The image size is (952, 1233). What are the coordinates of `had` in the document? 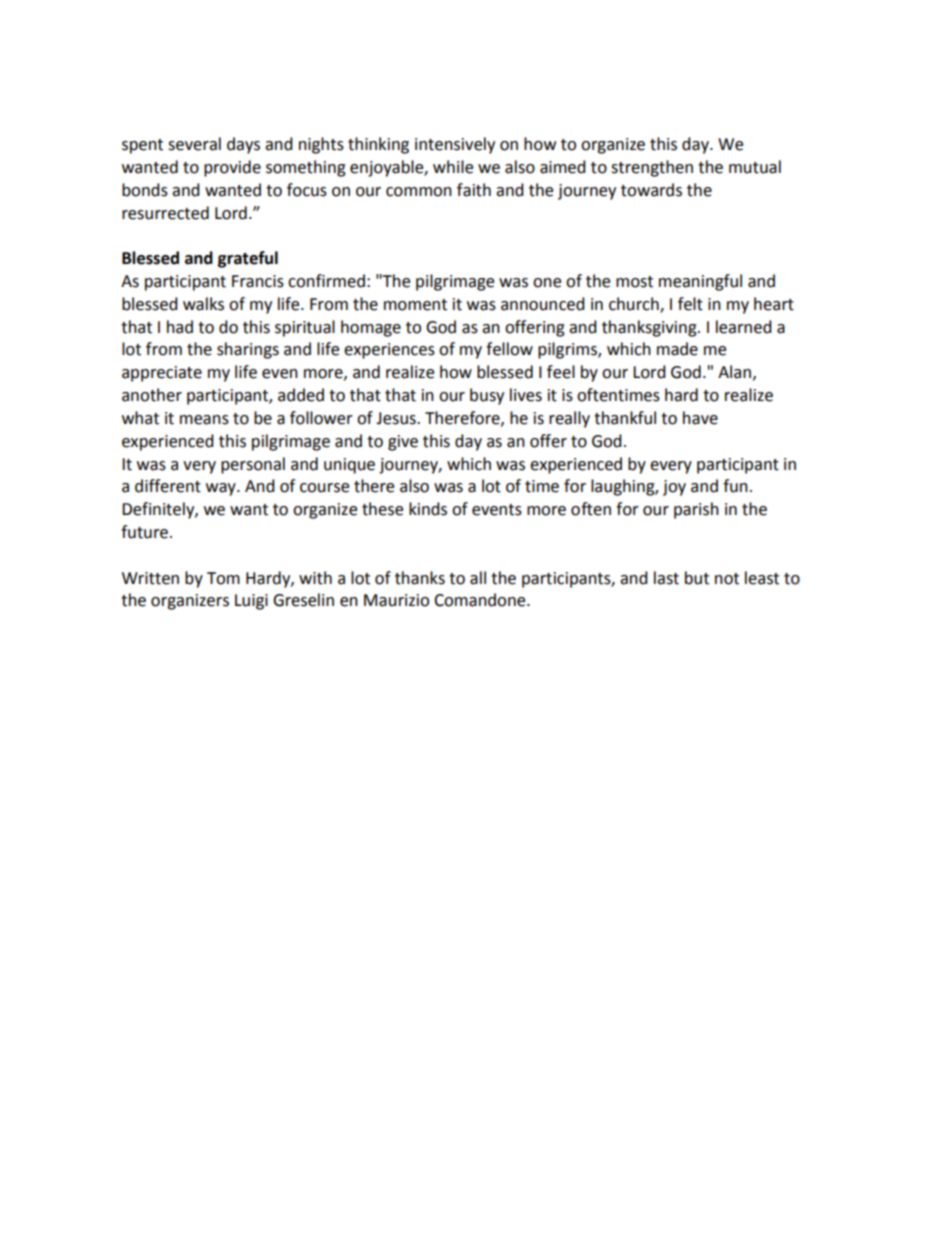 It's located at (180, 327).
